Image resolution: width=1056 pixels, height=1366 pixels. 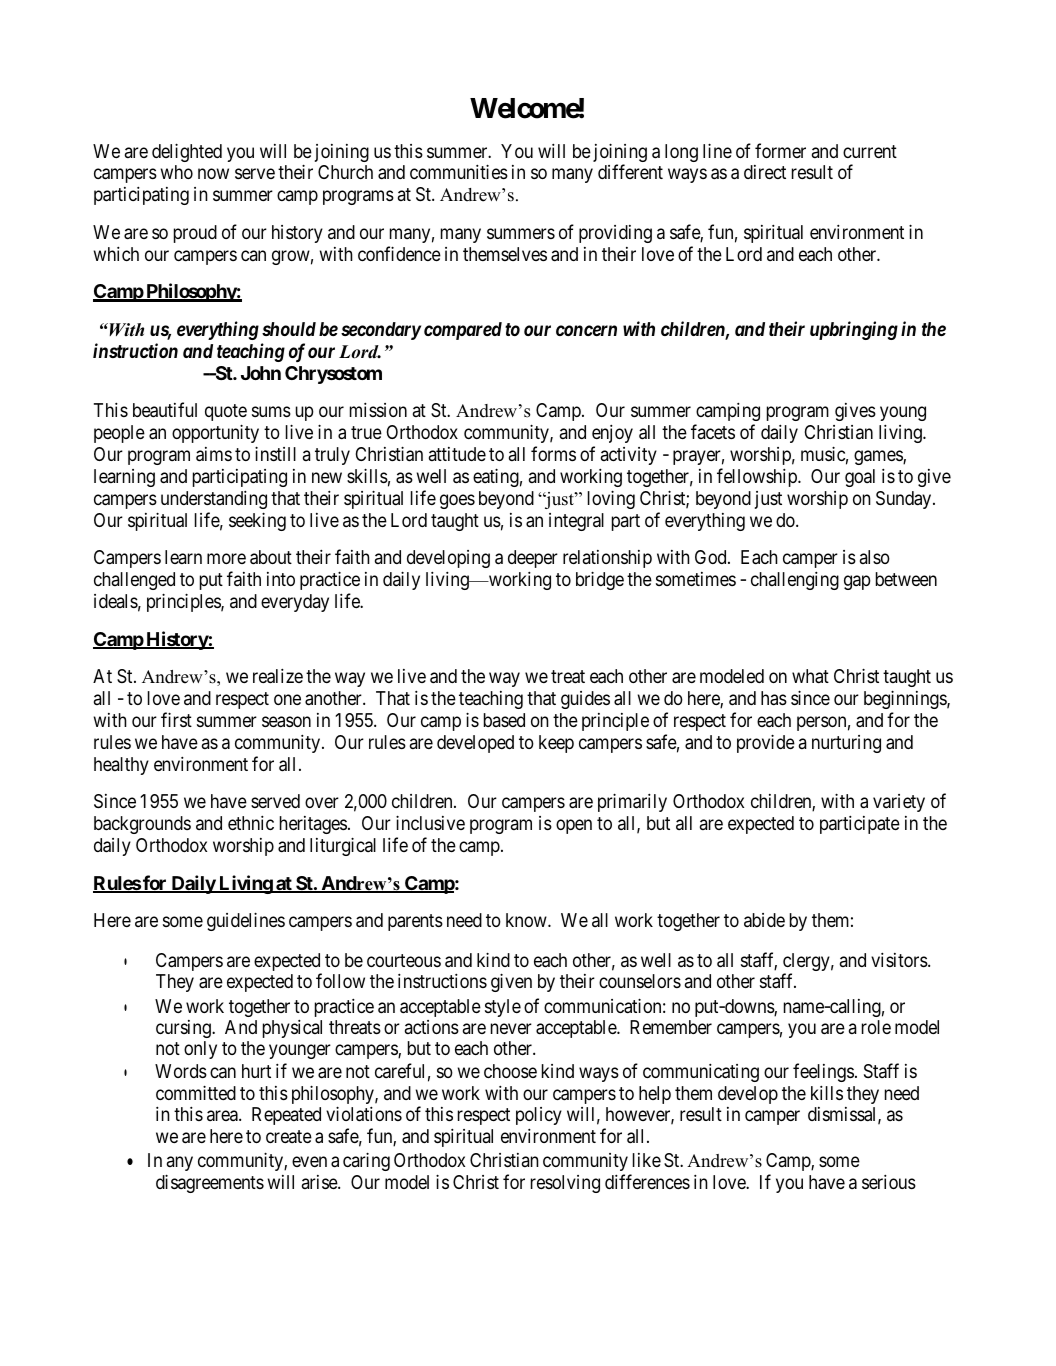 I want to click on disagreements, so click(x=210, y=1183).
